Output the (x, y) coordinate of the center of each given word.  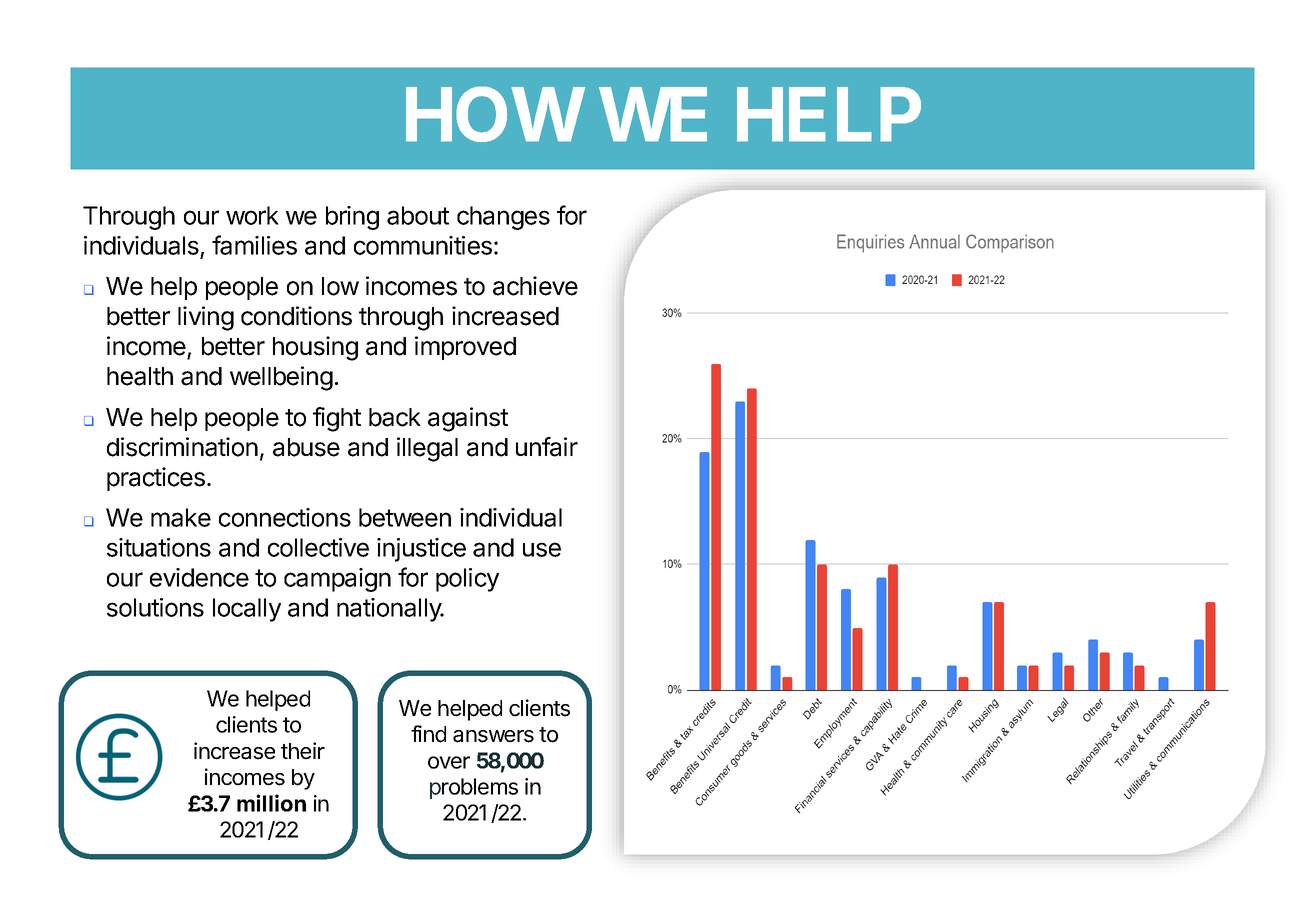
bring (352, 218)
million (271, 803)
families (254, 245)
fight (337, 419)
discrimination (182, 447)
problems (474, 788)
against (468, 419)
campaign (337, 580)
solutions (155, 607)
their (303, 751)
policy (467, 580)
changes (503, 218)
